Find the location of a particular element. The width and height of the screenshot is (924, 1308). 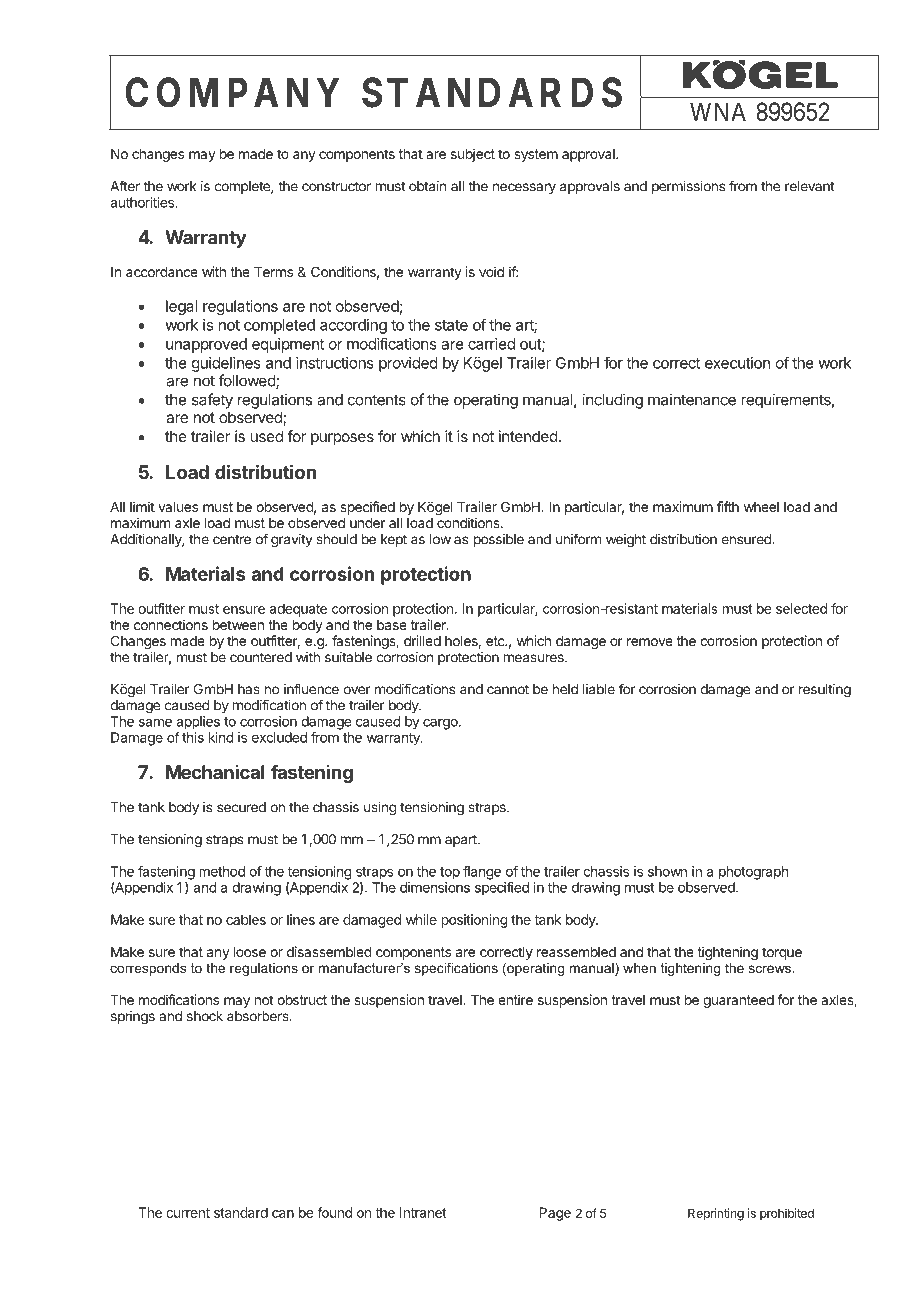

Reprinting is located at coordinates (716, 1214).
